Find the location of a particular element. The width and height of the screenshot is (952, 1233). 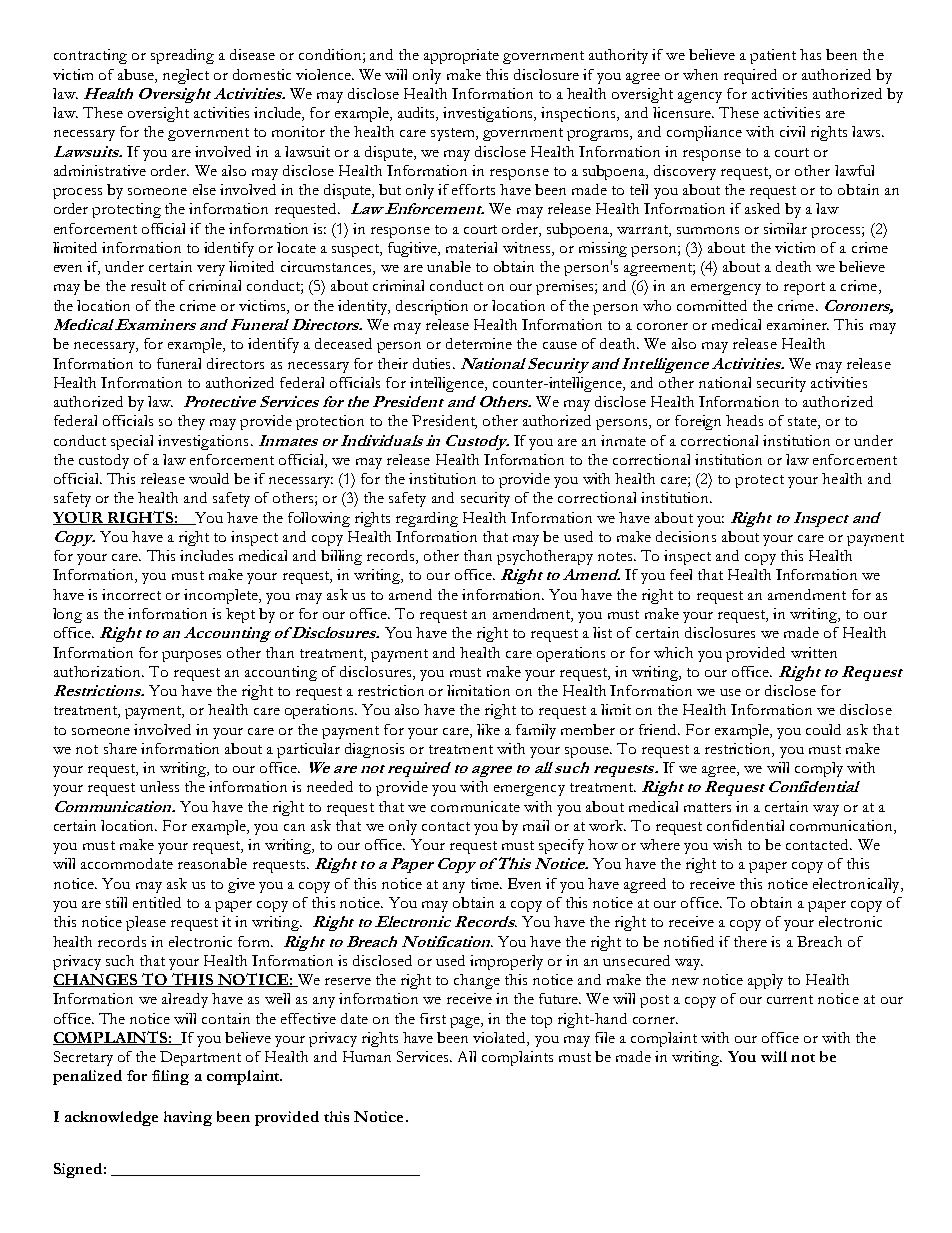

appropriate is located at coordinates (461, 56).
